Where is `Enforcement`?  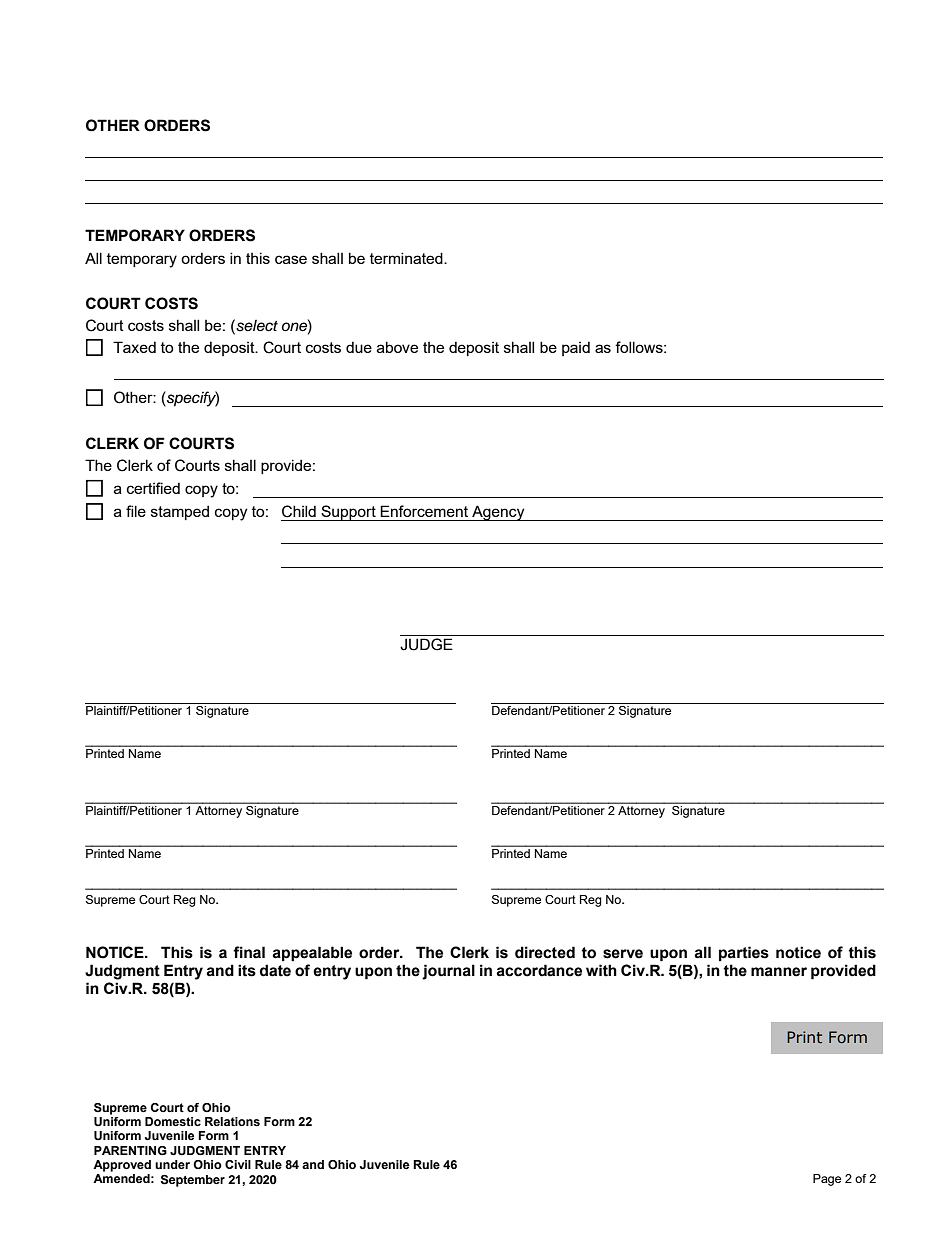 Enforcement is located at coordinates (424, 511).
